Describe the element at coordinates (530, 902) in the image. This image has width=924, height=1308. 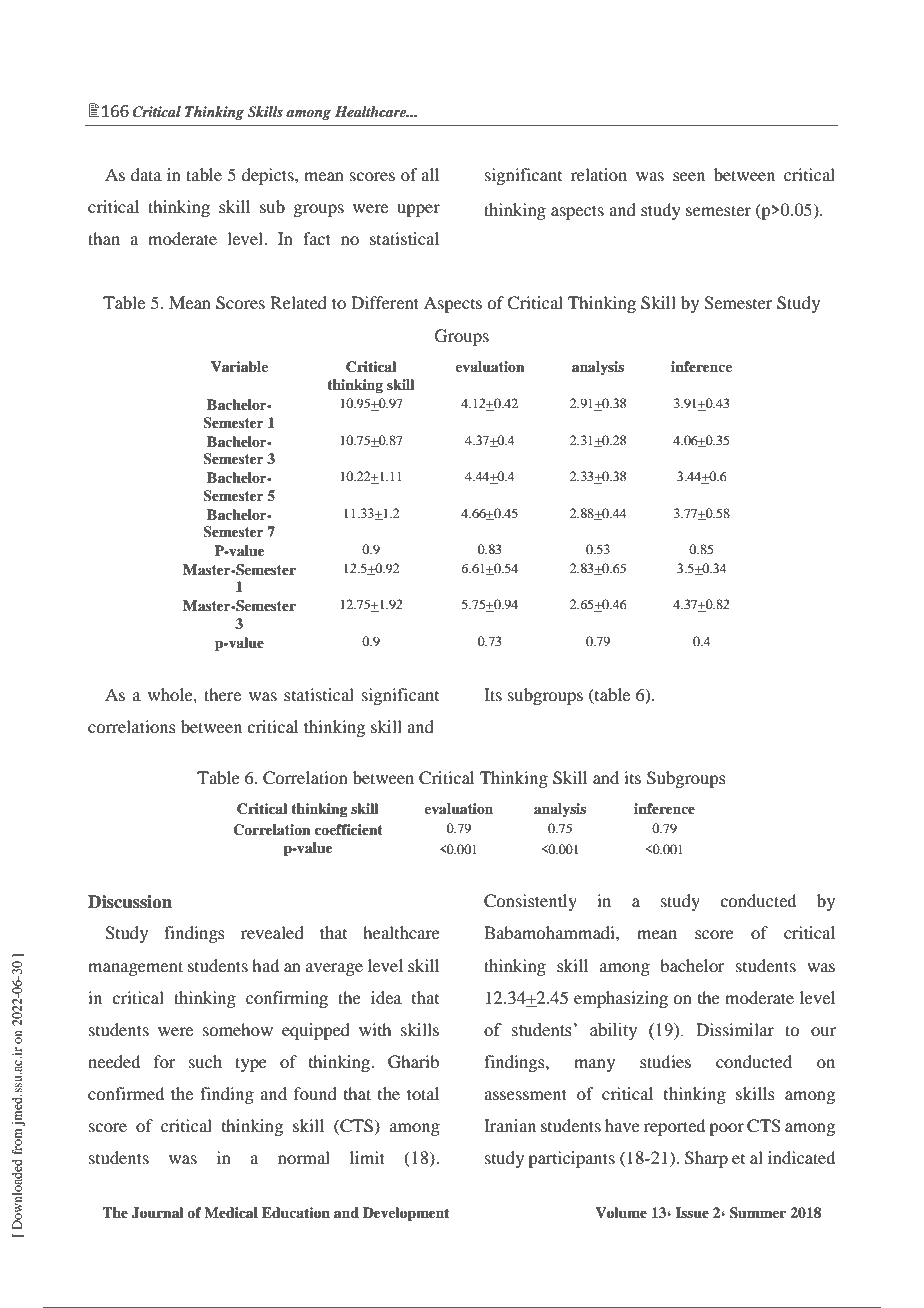
I see `Consistently` at that location.
